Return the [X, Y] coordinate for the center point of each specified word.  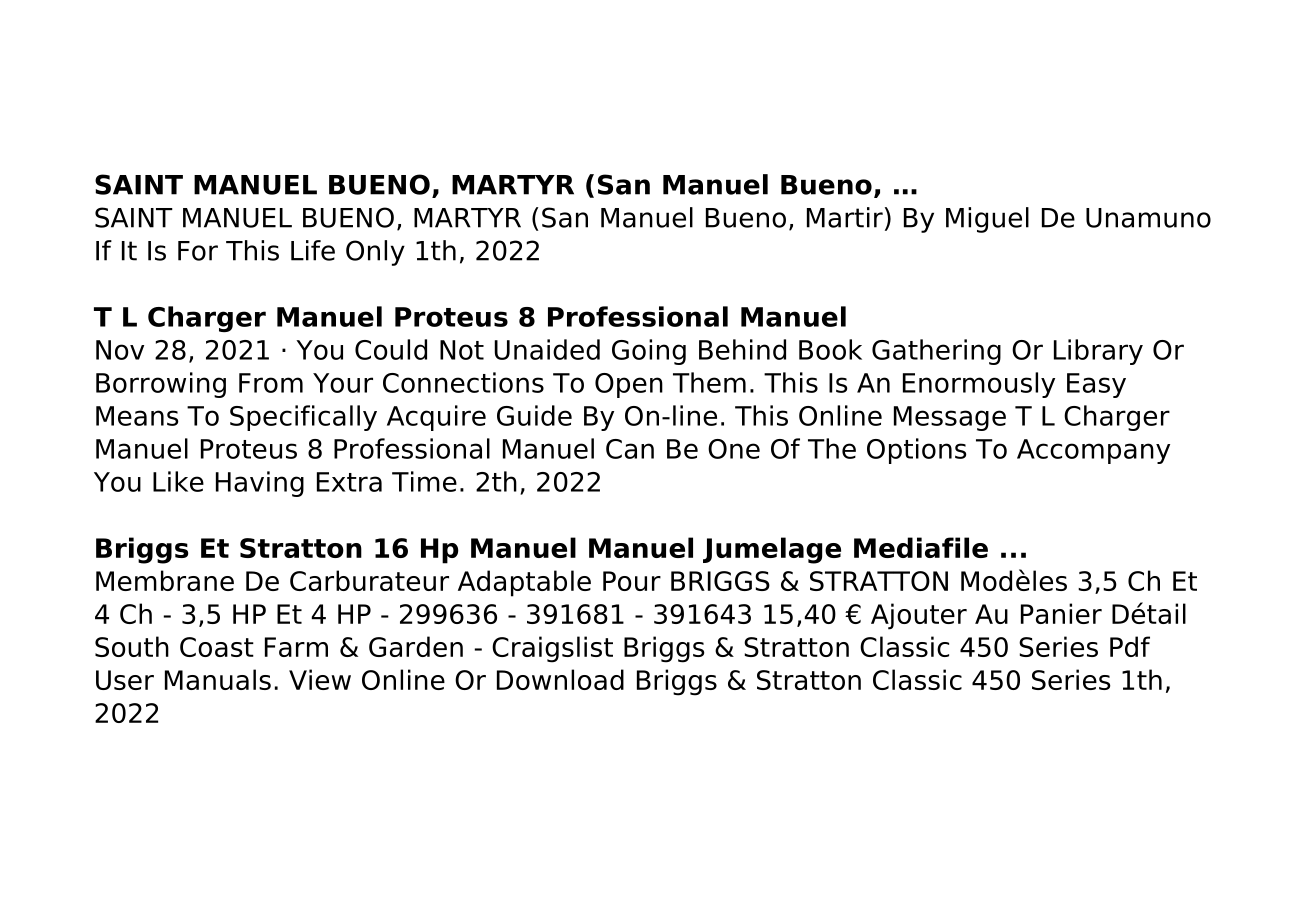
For [198, 251]
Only [375, 253]
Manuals [218, 679]
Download [560, 679]
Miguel [987, 220]
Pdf [1130, 646]
